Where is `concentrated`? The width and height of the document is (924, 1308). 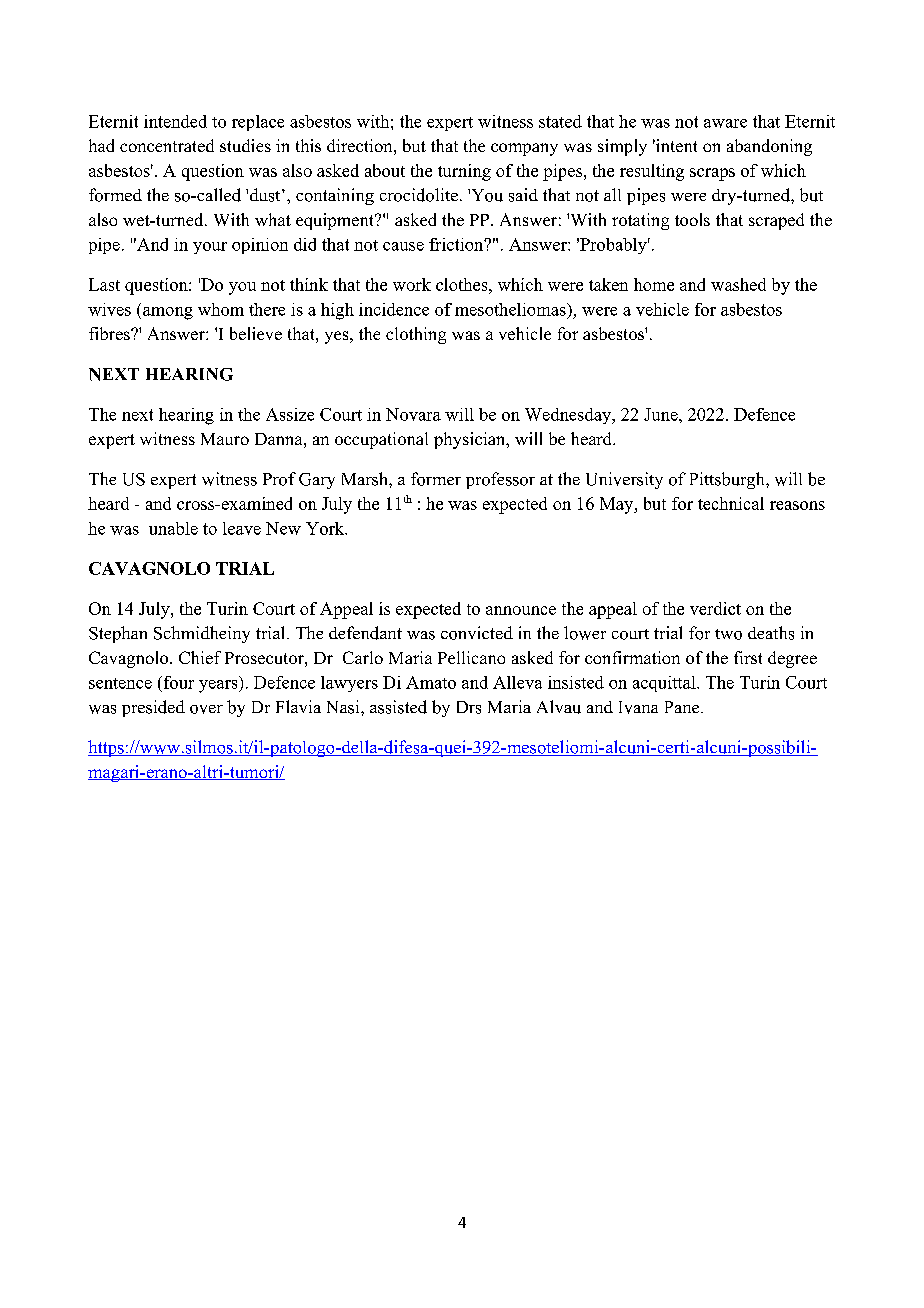 concentrated is located at coordinates (167, 145).
